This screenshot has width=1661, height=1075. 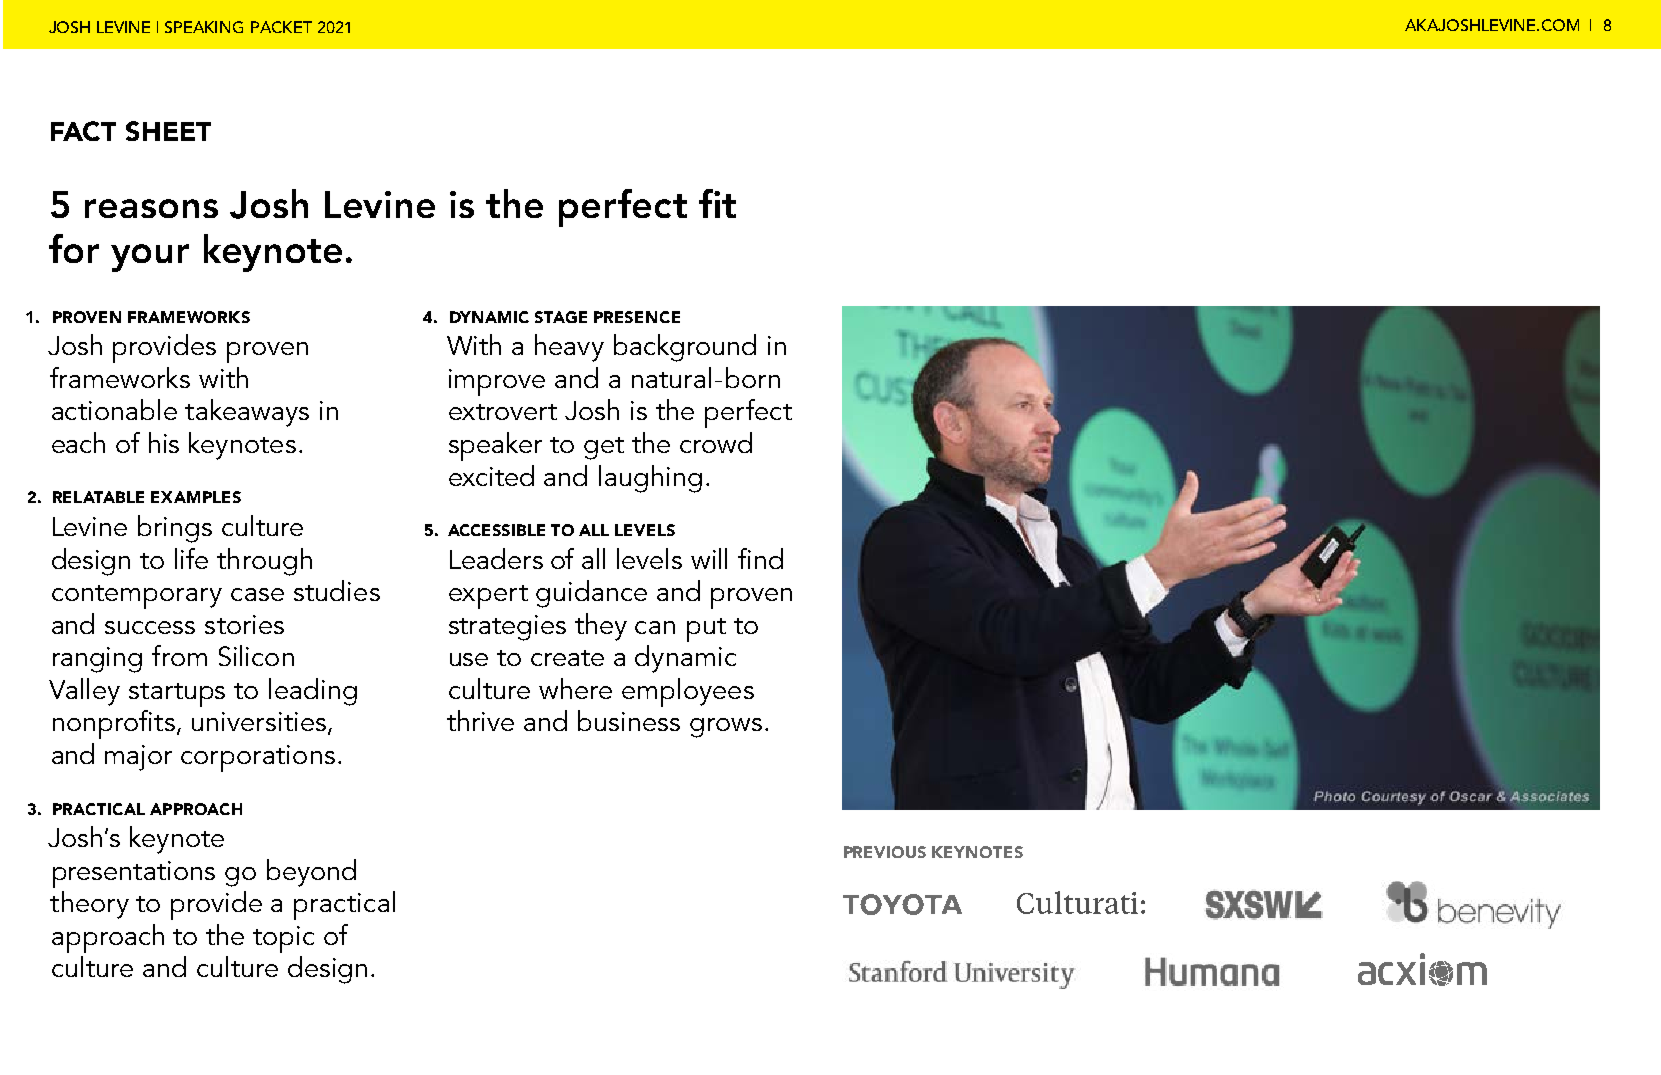 I want to click on PREVIOUS, so click(x=885, y=852).
